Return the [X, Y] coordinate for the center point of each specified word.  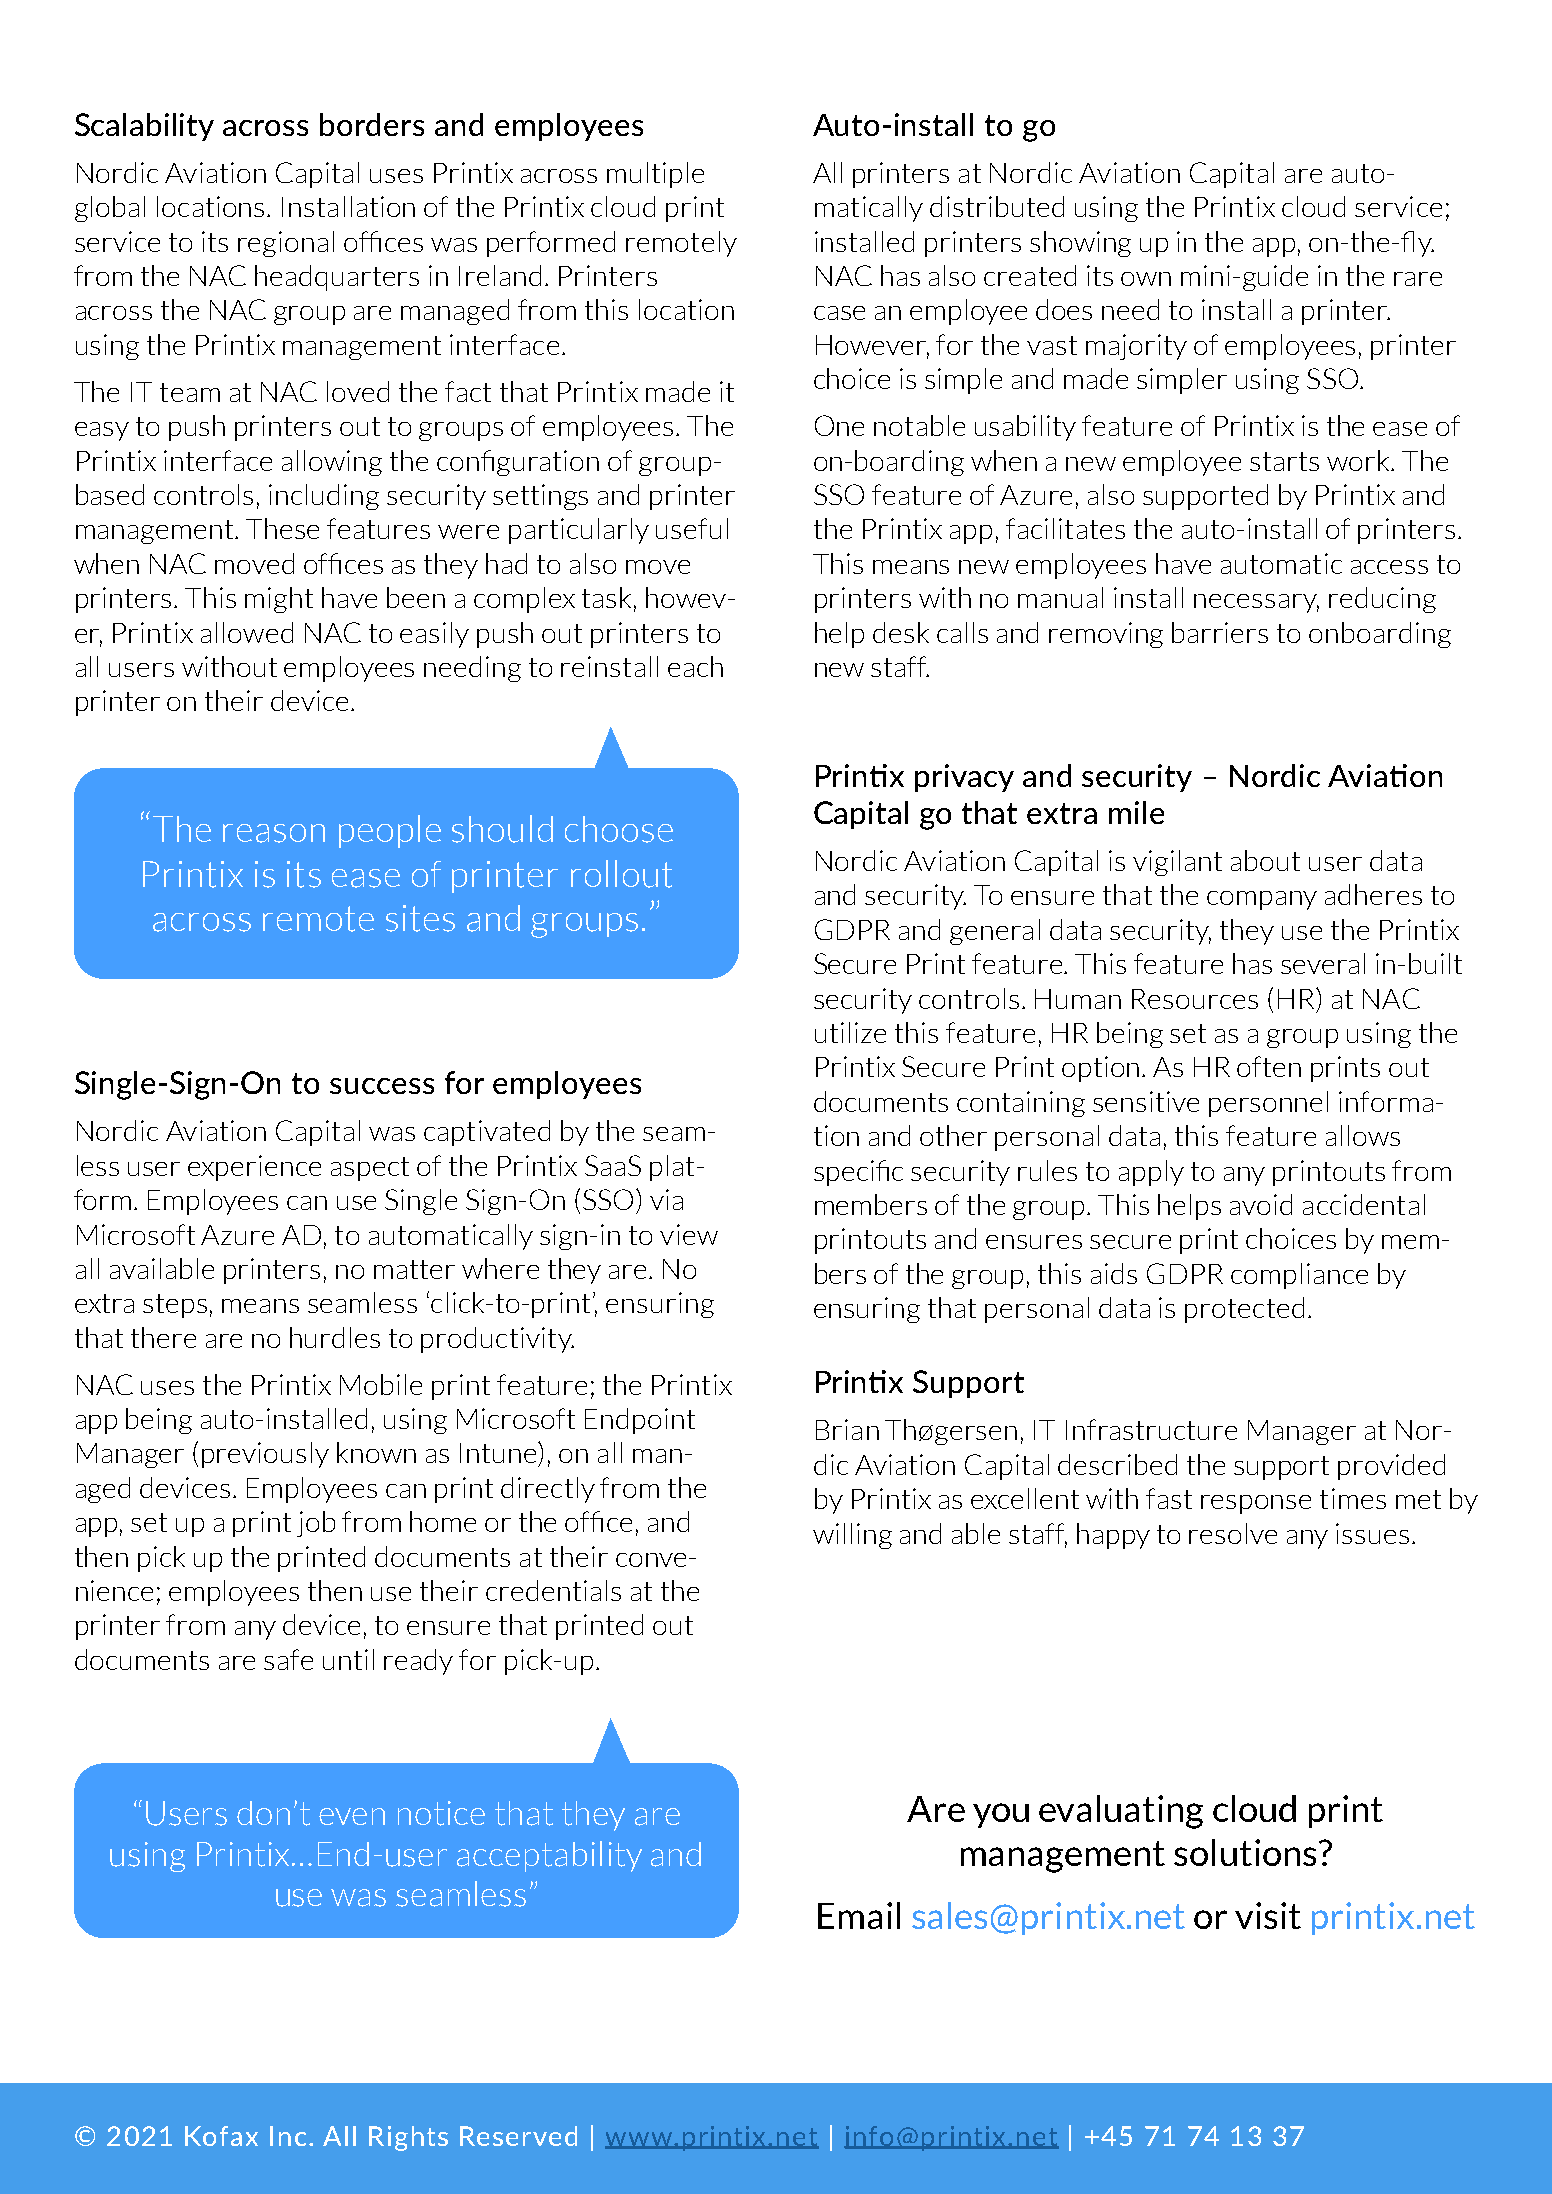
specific [858, 1173]
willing [852, 1536]
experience [254, 1168]
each [695, 666]
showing [1080, 244]
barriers [1220, 632]
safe [288, 1659]
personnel [1268, 1104]
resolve [1233, 1533]
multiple [655, 175]
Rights [408, 2138]
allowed [247, 632]
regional [286, 244]
